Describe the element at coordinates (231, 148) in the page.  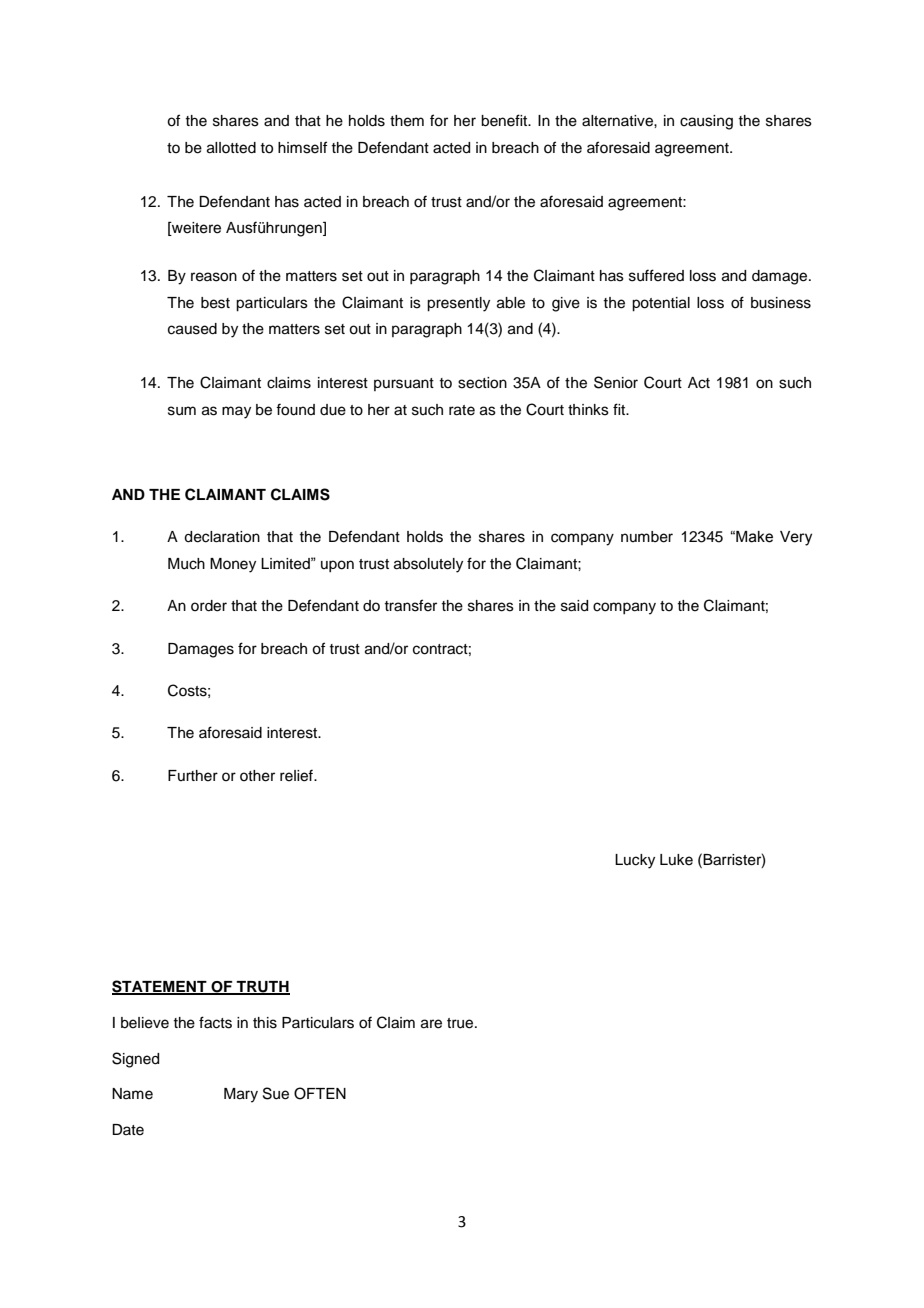
I see `allotted` at that location.
